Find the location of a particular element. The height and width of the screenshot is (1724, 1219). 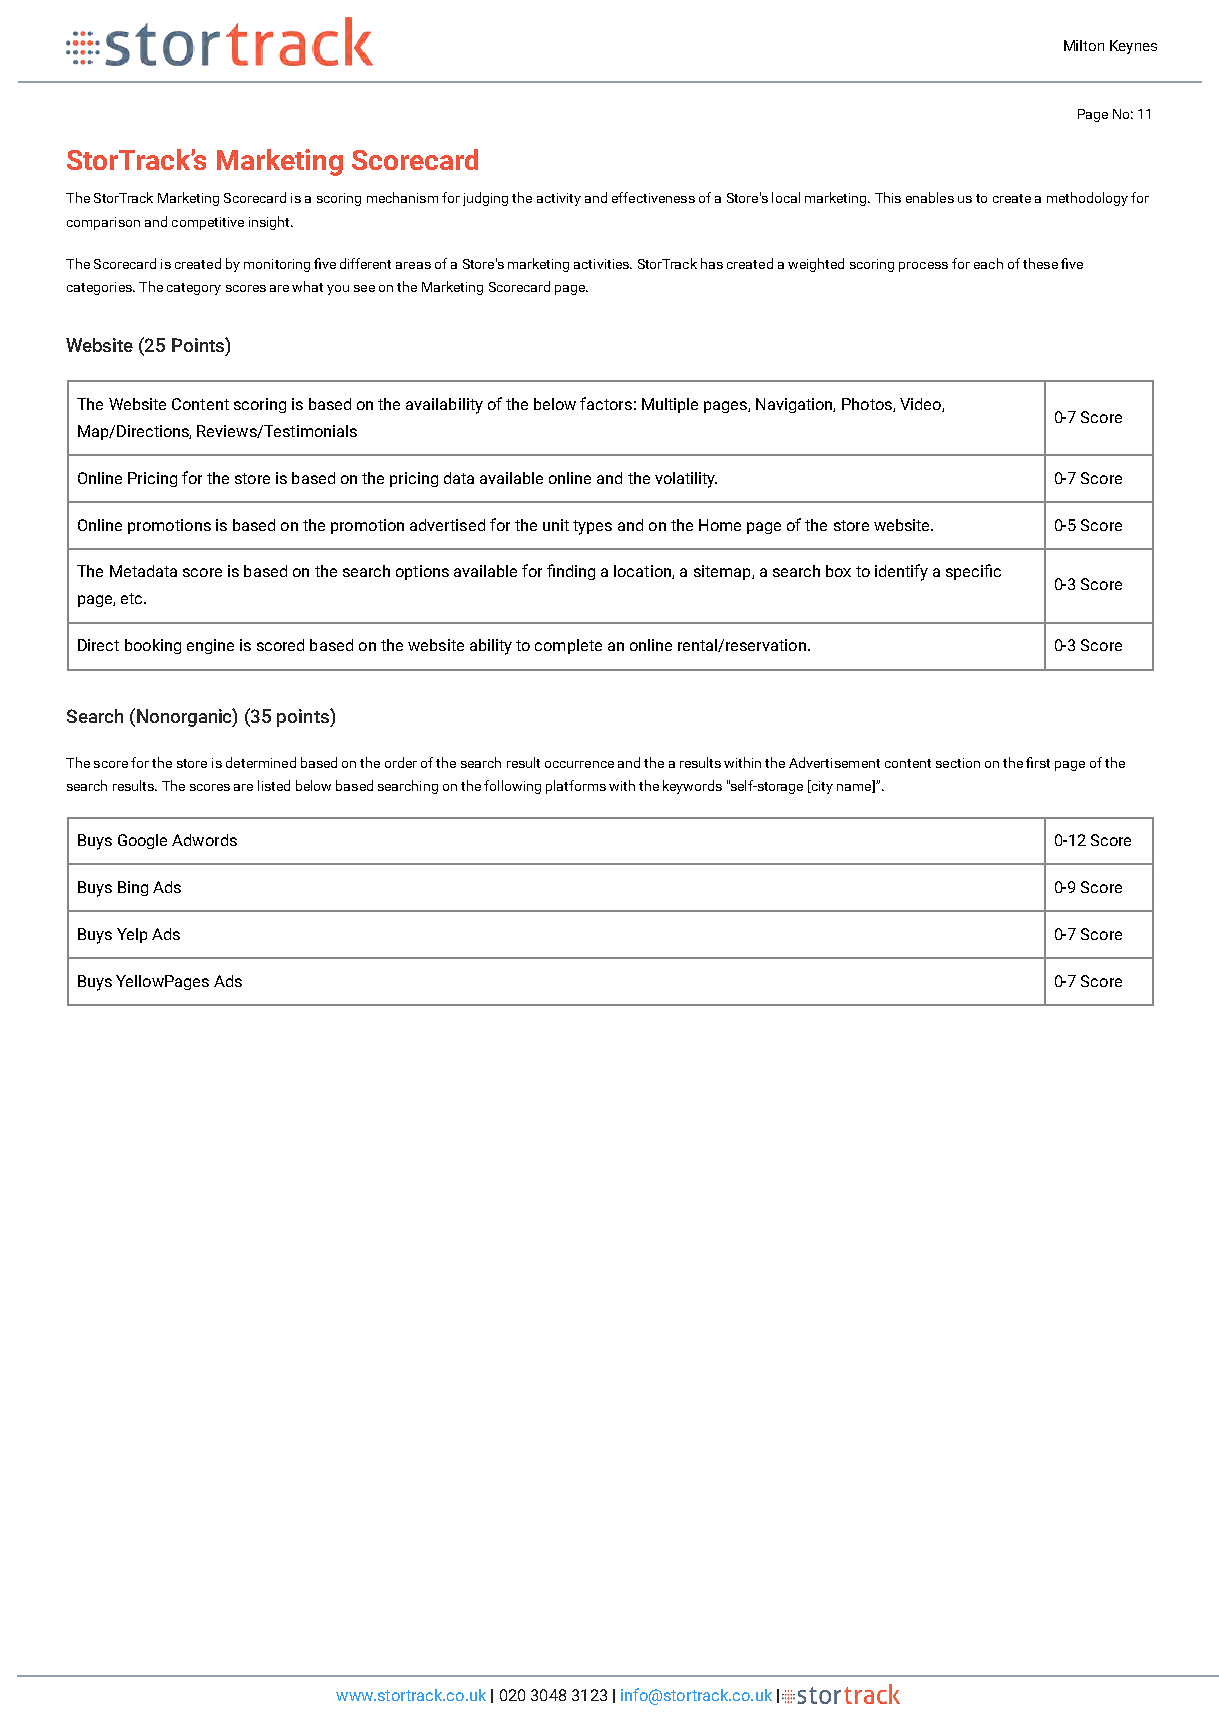

Bing is located at coordinates (133, 888).
